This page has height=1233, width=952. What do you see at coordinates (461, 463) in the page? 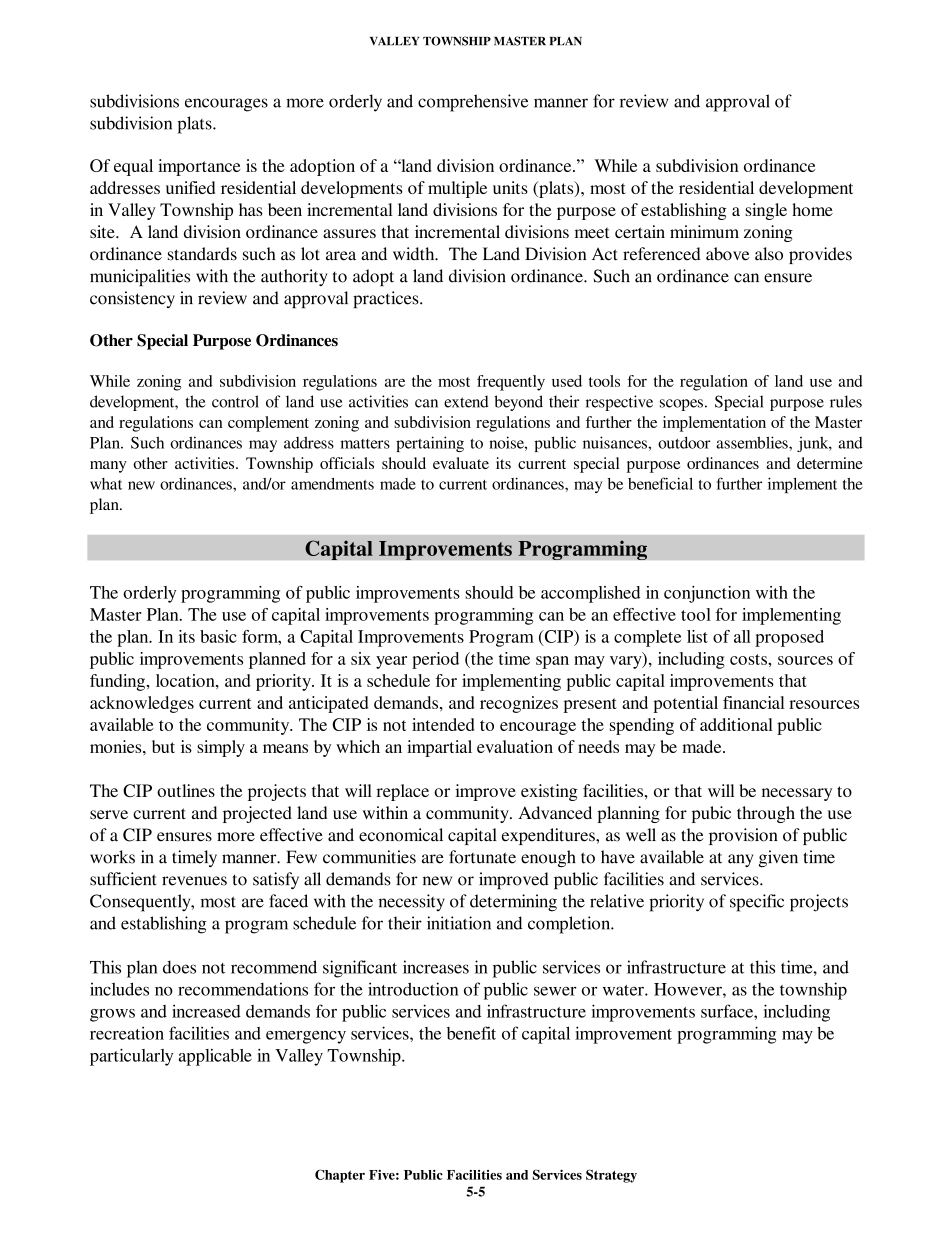
I see `evaluate` at bounding box center [461, 463].
